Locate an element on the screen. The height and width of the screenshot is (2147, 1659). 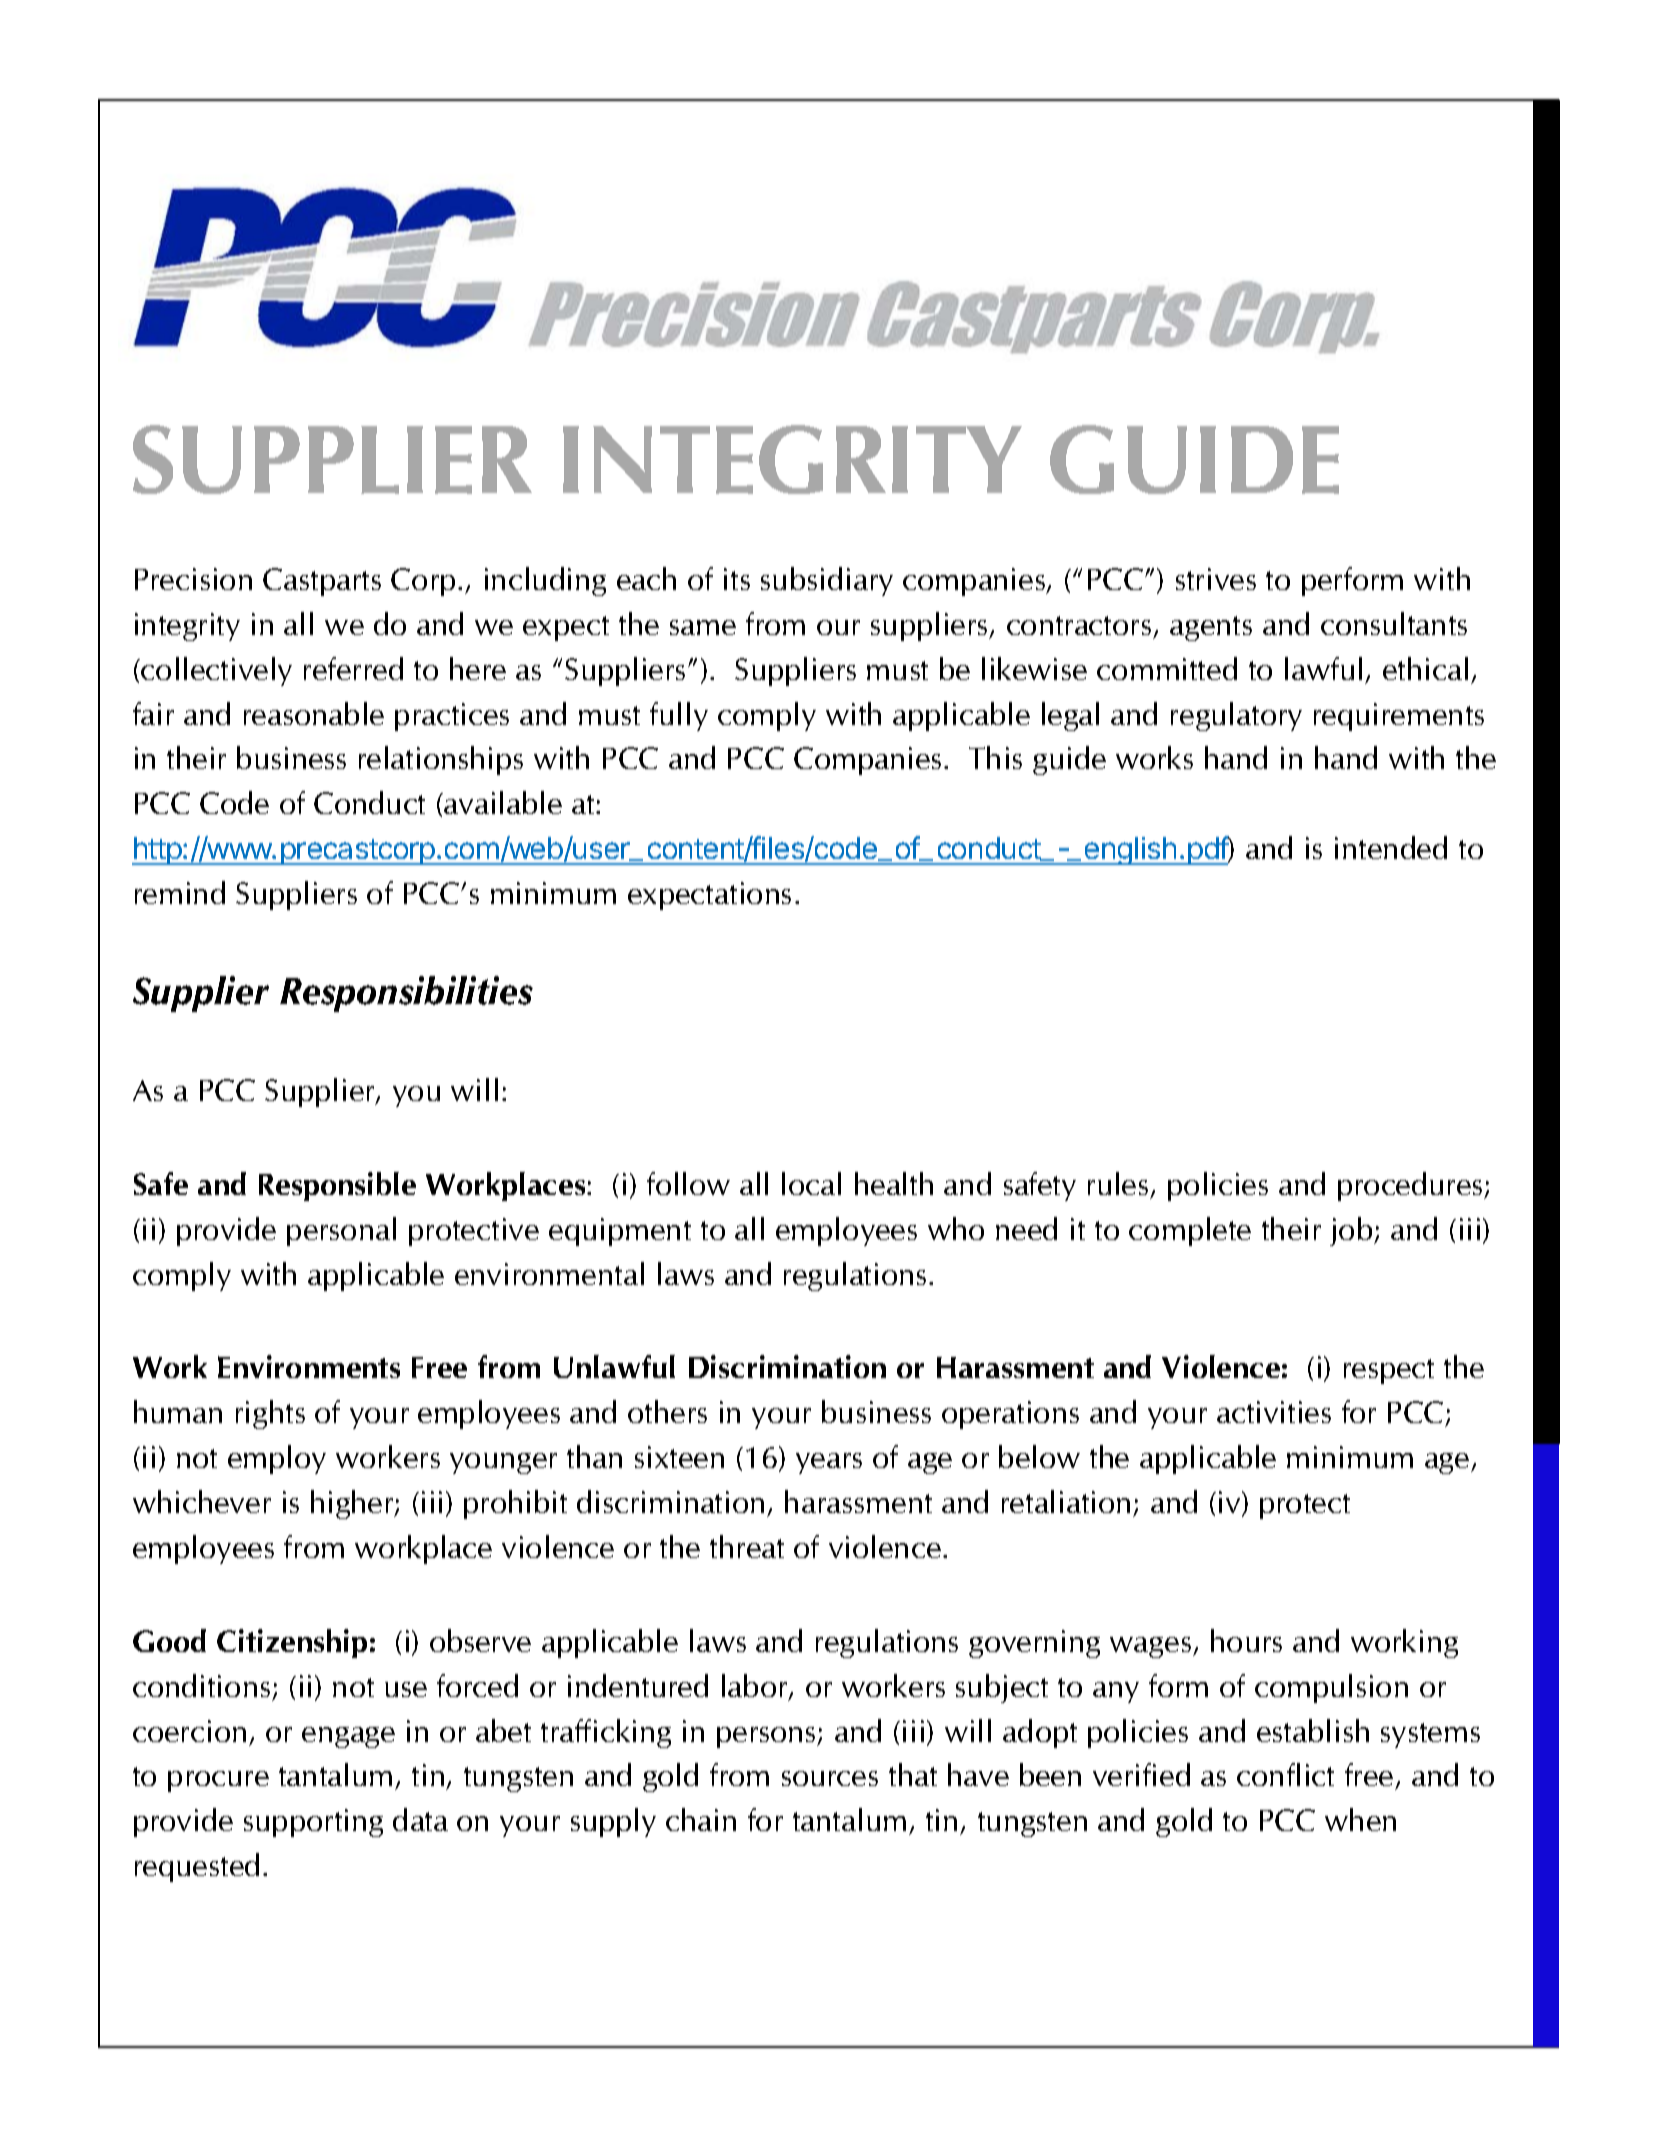
referred is located at coordinates (353, 668).
